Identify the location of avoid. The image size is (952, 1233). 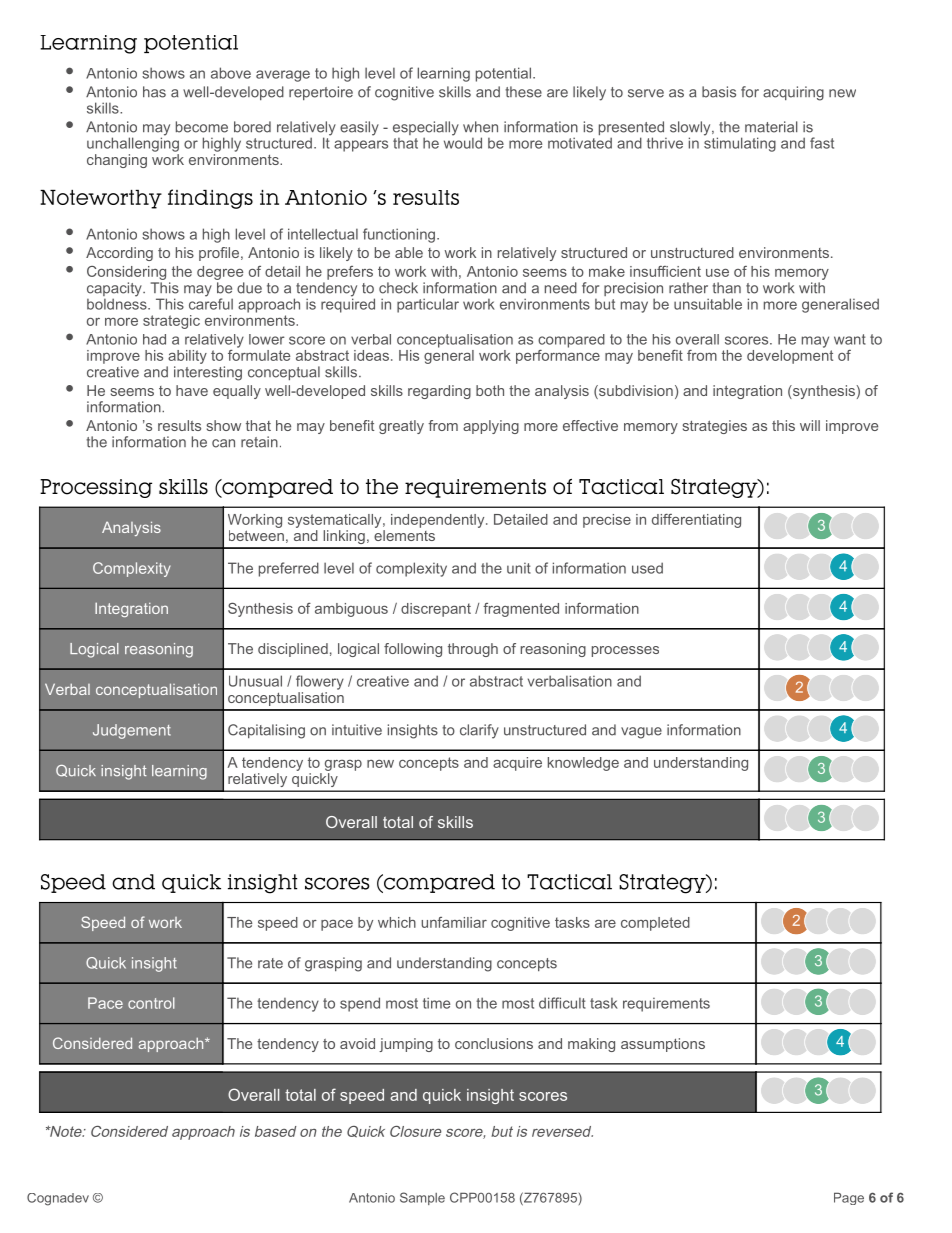
(357, 1043).
